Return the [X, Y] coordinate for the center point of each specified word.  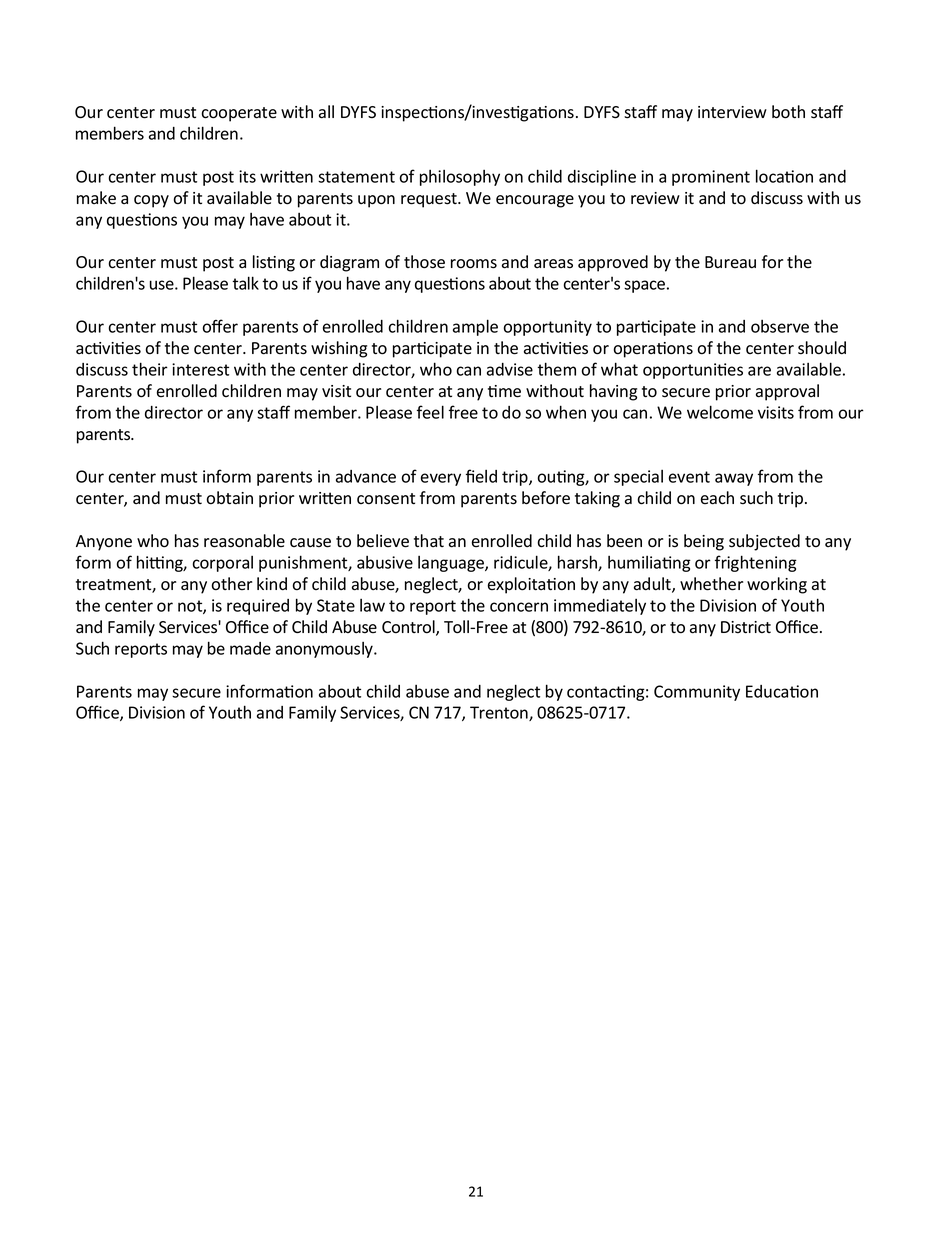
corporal [222, 564]
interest [200, 369]
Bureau [730, 262]
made [250, 648]
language [452, 564]
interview [732, 112]
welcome [720, 412]
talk [245, 283]
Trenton [500, 713]
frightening [756, 563]
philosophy [460, 178]
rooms [474, 264]
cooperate [239, 114]
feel [430, 412]
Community [697, 693]
